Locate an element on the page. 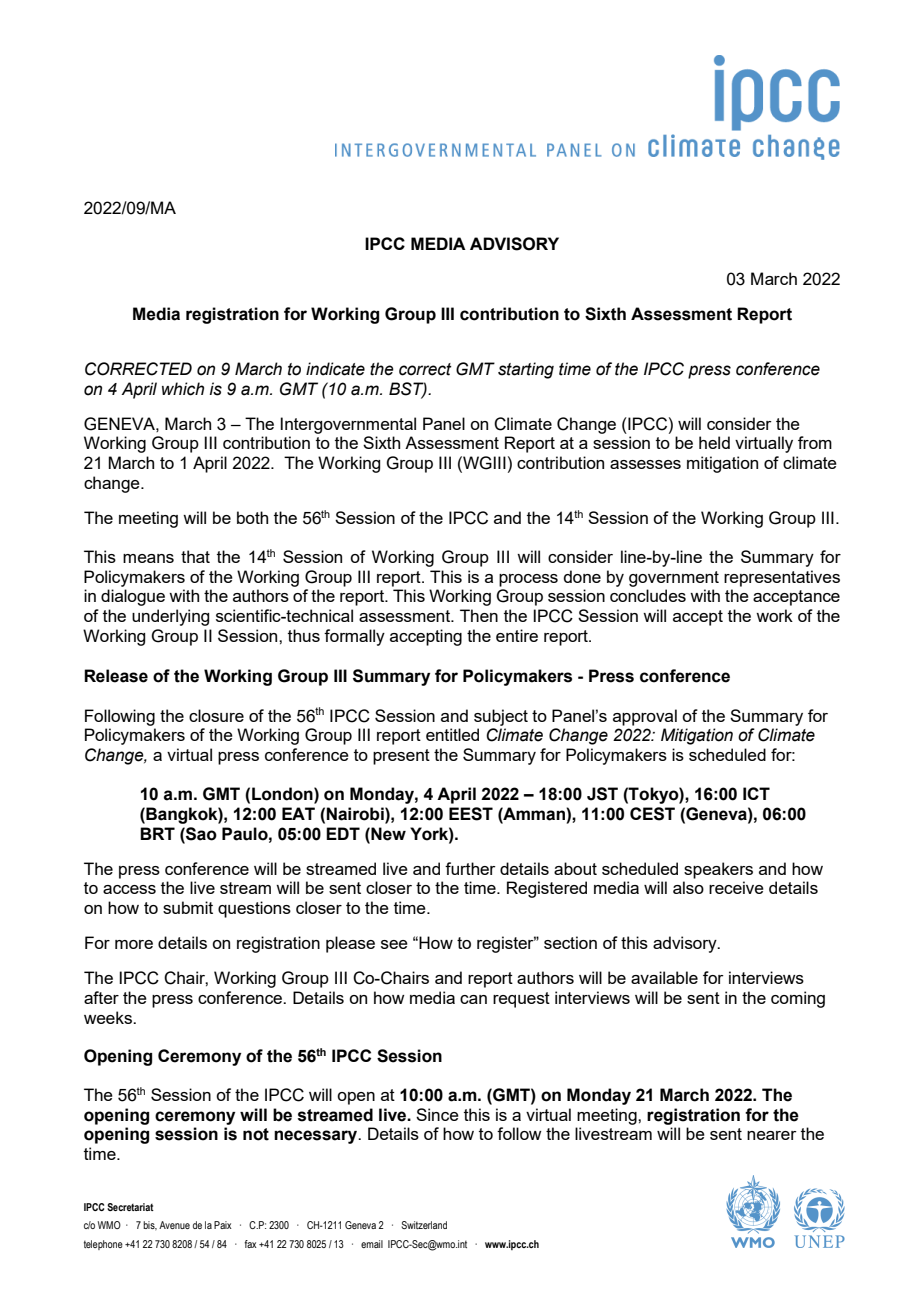 The width and height of the page is (924, 1309). more is located at coordinates (134, 944).
